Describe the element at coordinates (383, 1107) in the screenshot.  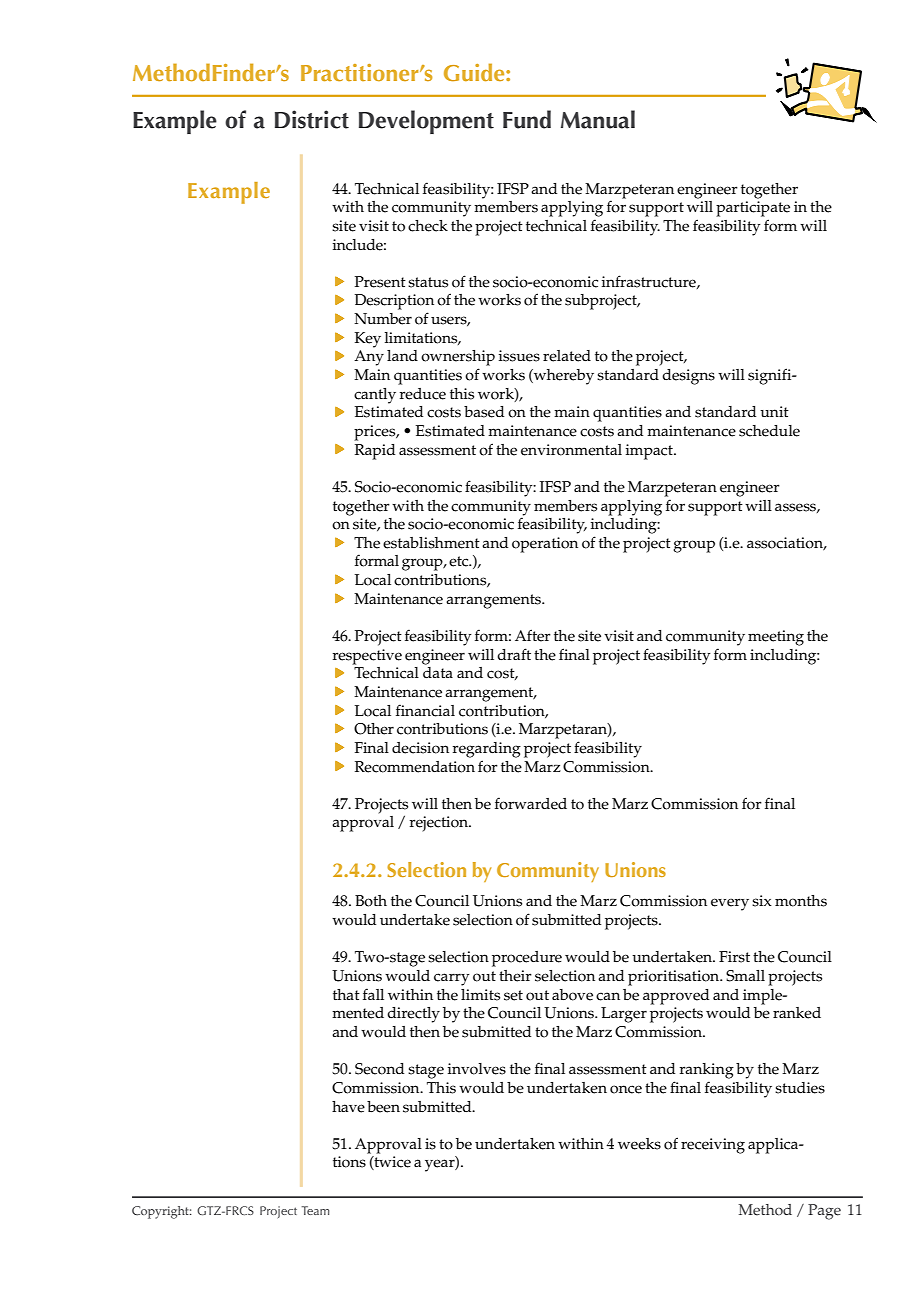
I see `been` at that location.
